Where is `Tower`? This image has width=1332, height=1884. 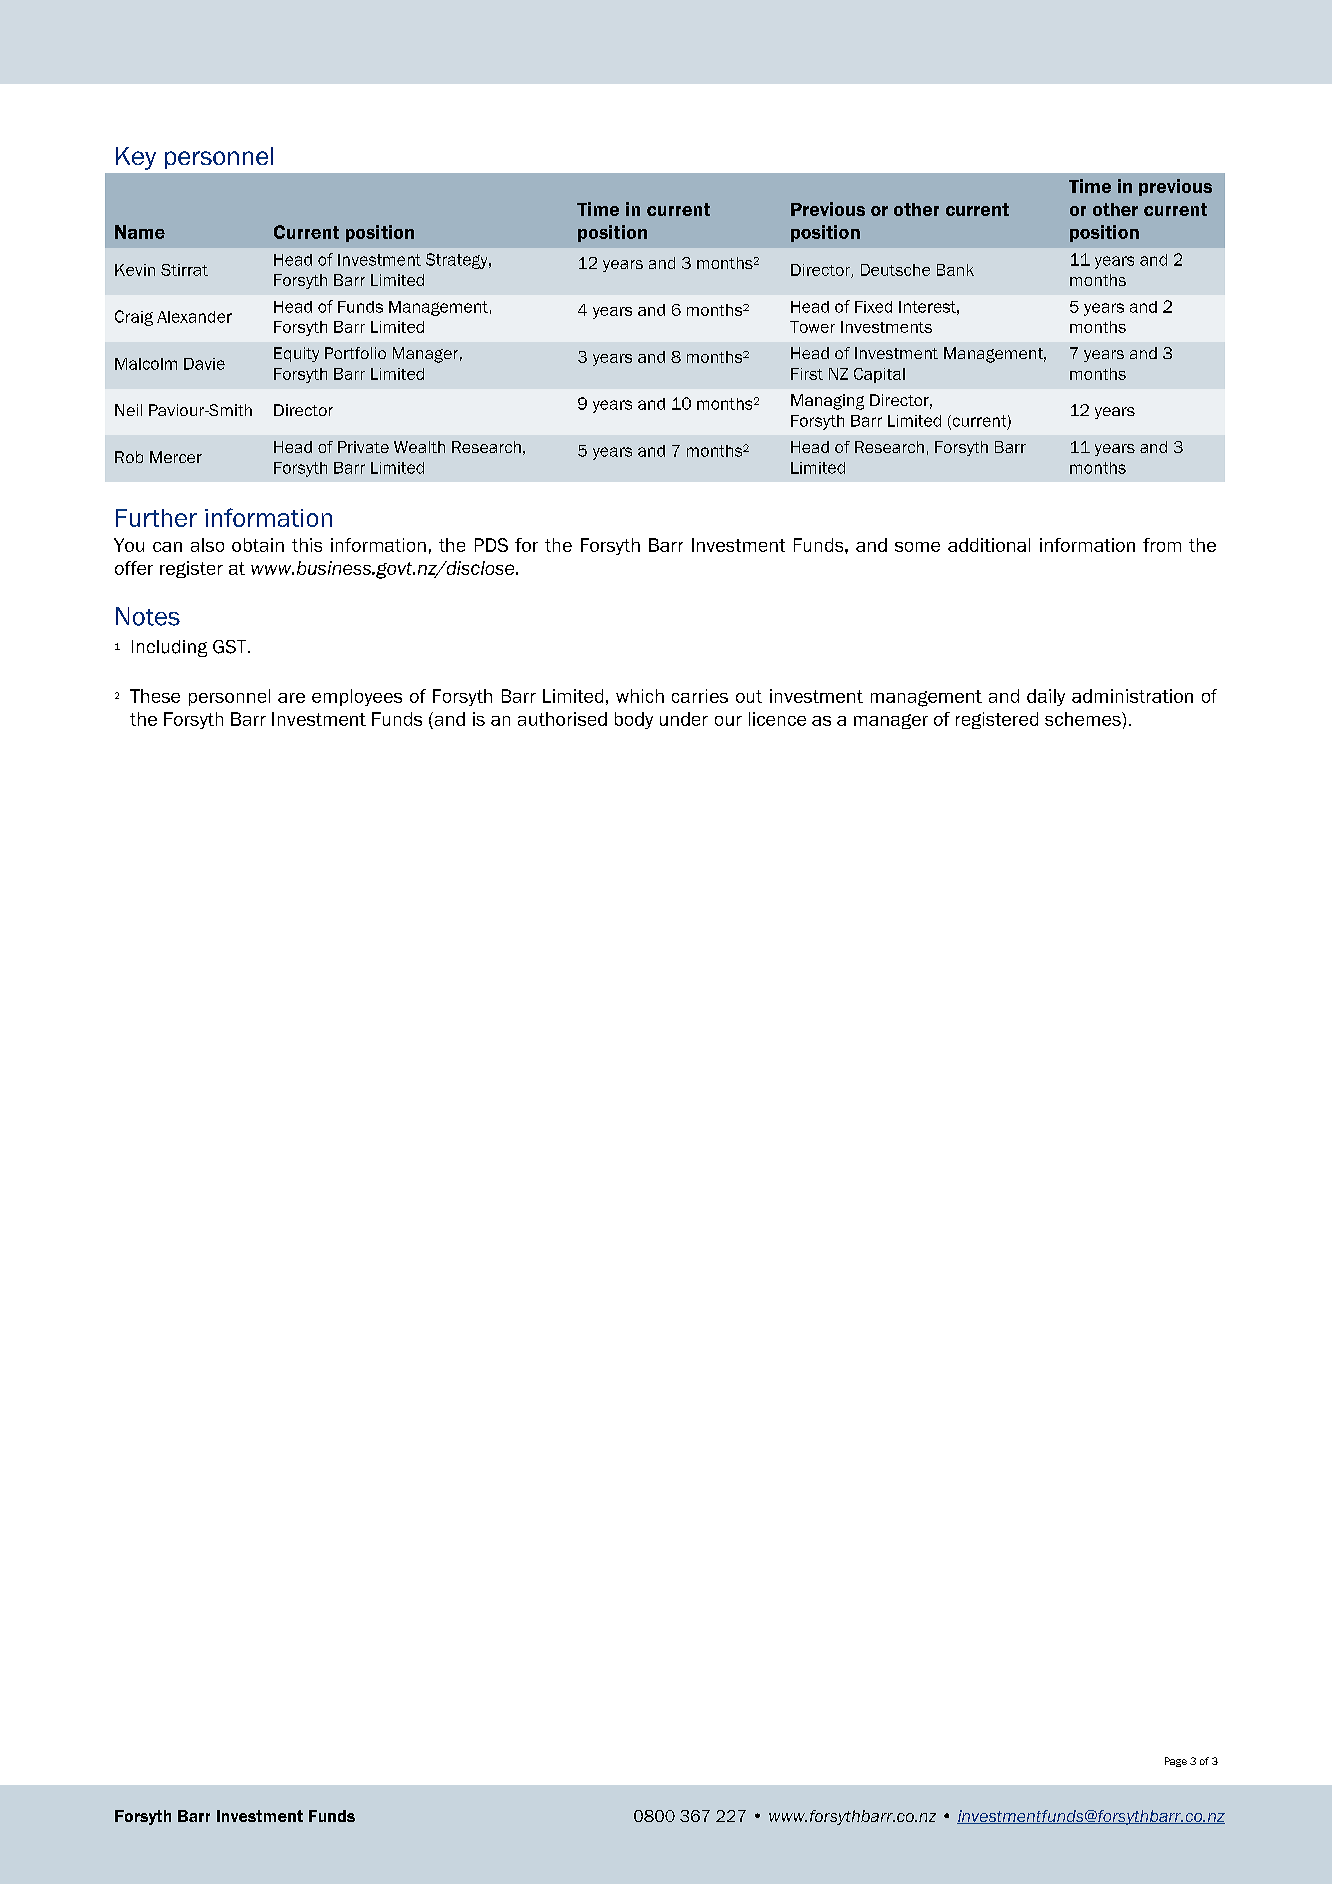 Tower is located at coordinates (812, 327).
